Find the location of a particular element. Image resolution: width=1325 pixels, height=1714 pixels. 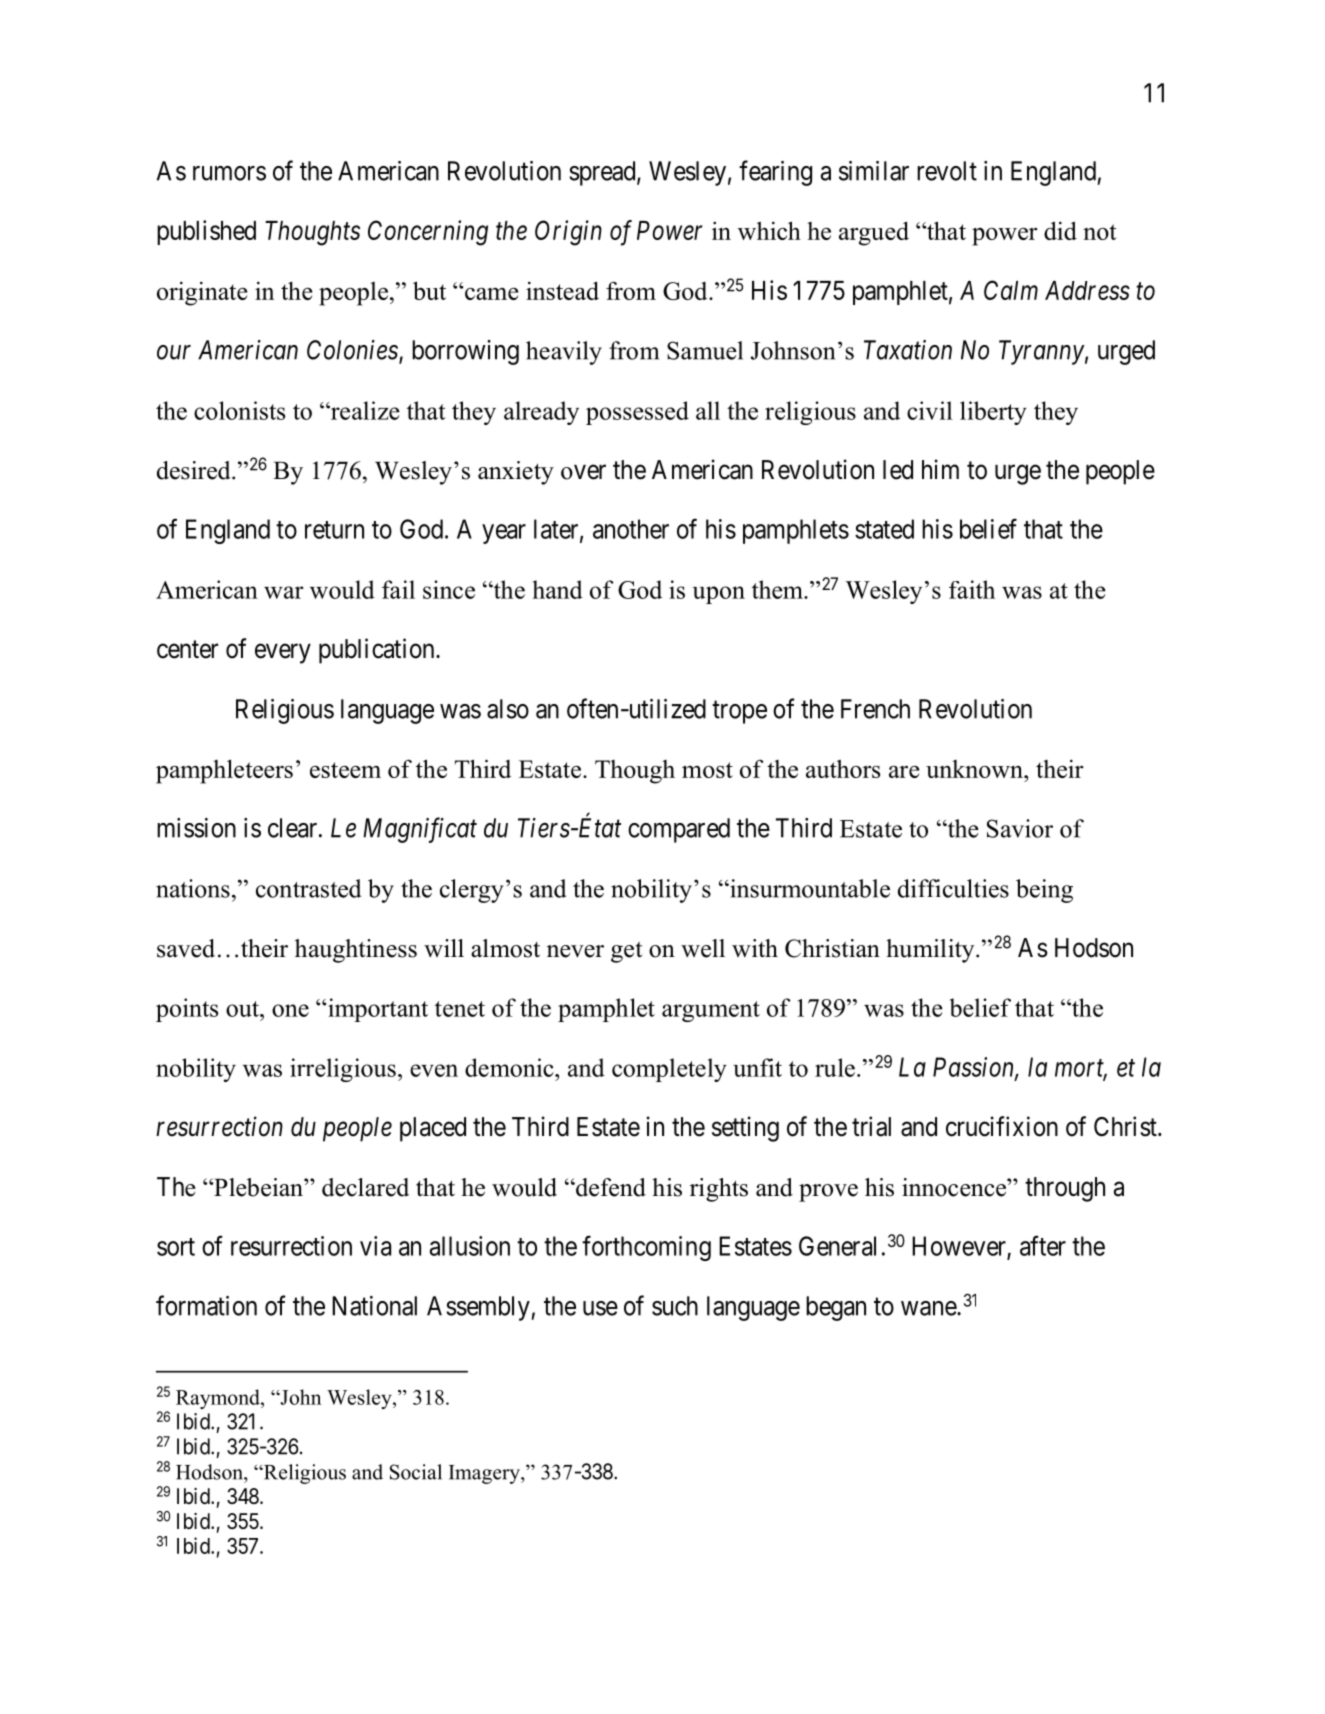

revolt is located at coordinates (947, 171).
